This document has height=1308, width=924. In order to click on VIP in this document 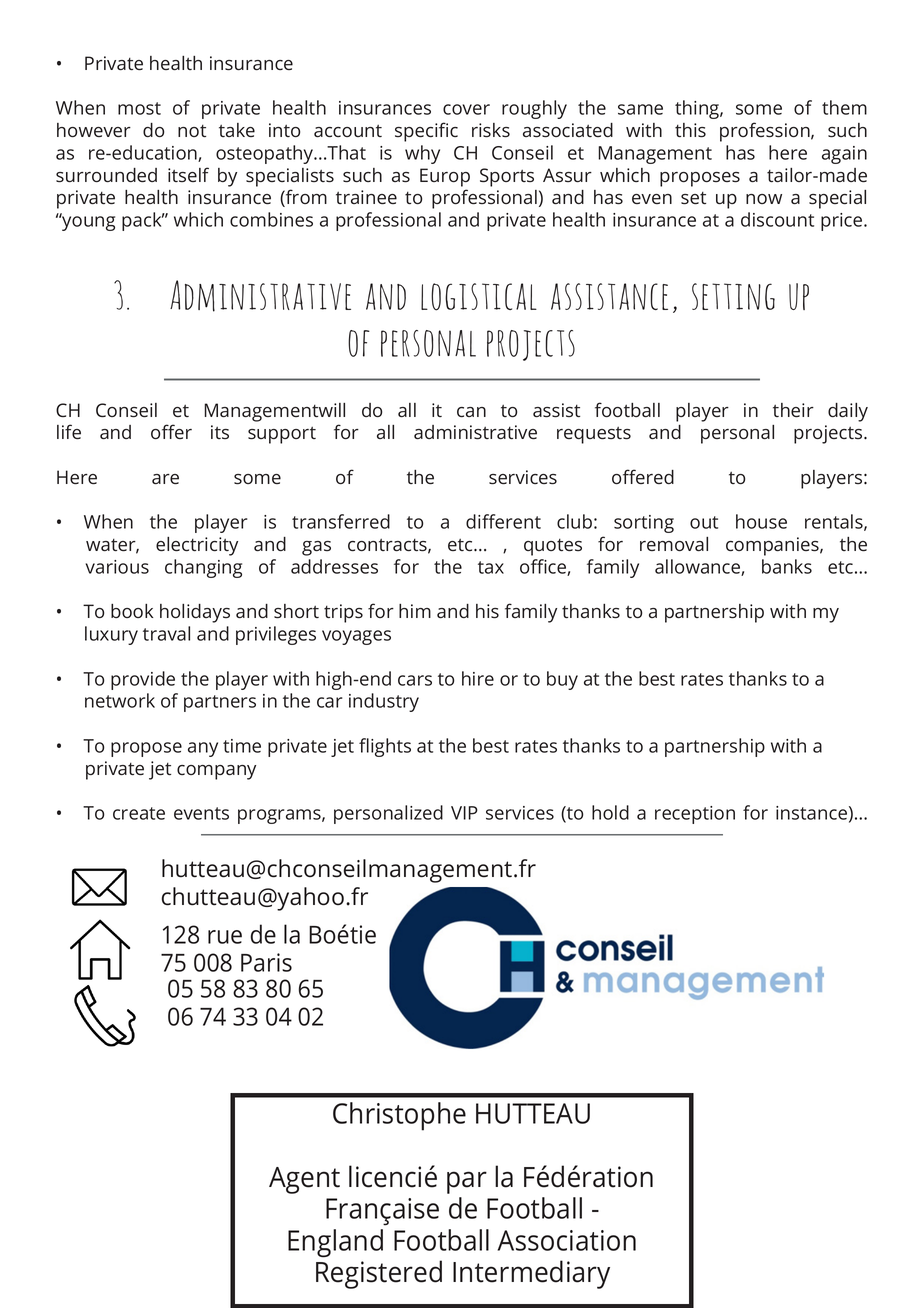, I will do `click(464, 813)`.
